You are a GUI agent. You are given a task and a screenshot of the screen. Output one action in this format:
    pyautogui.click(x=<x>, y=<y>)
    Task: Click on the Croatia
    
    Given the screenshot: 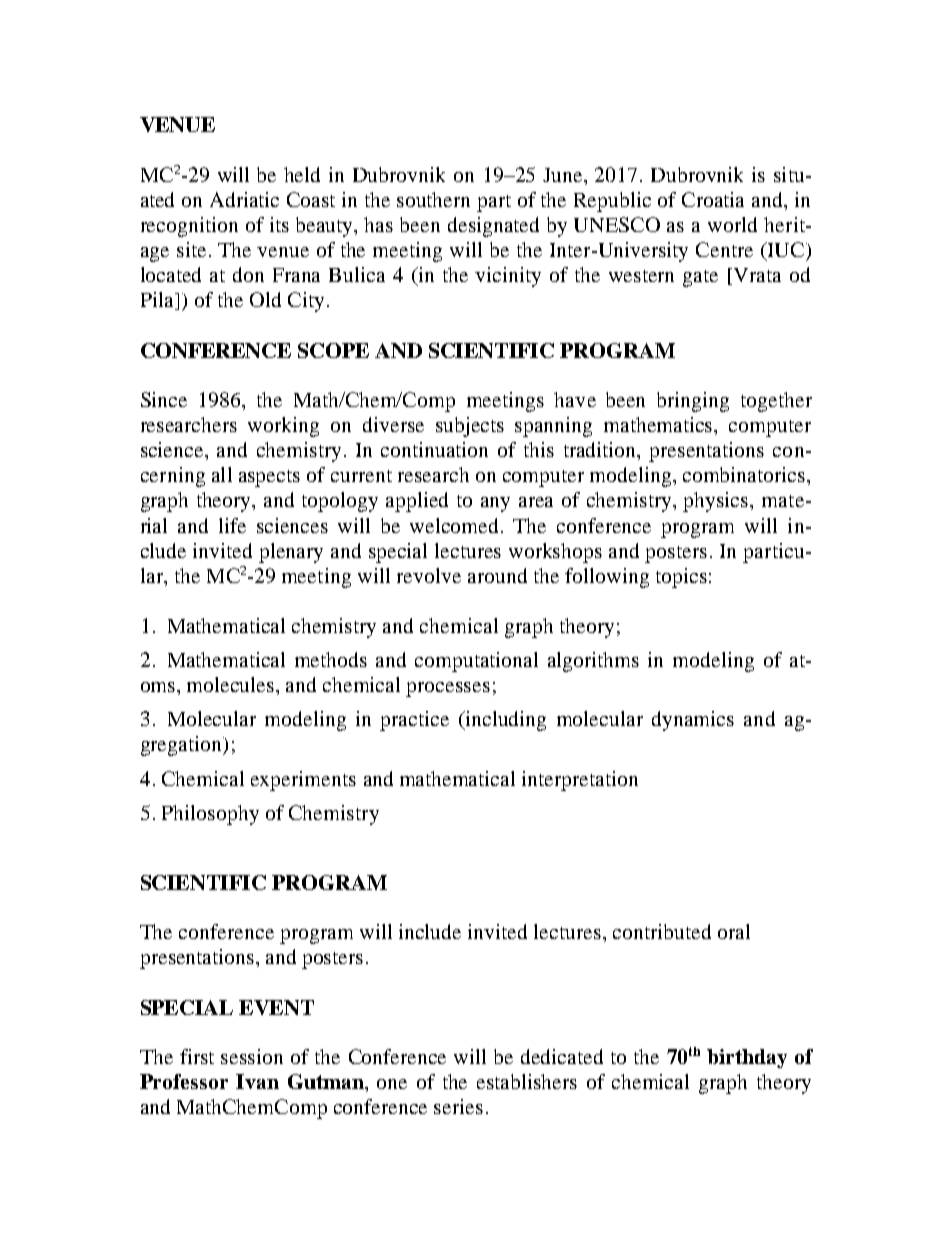 What is the action you would take?
    pyautogui.click(x=713, y=199)
